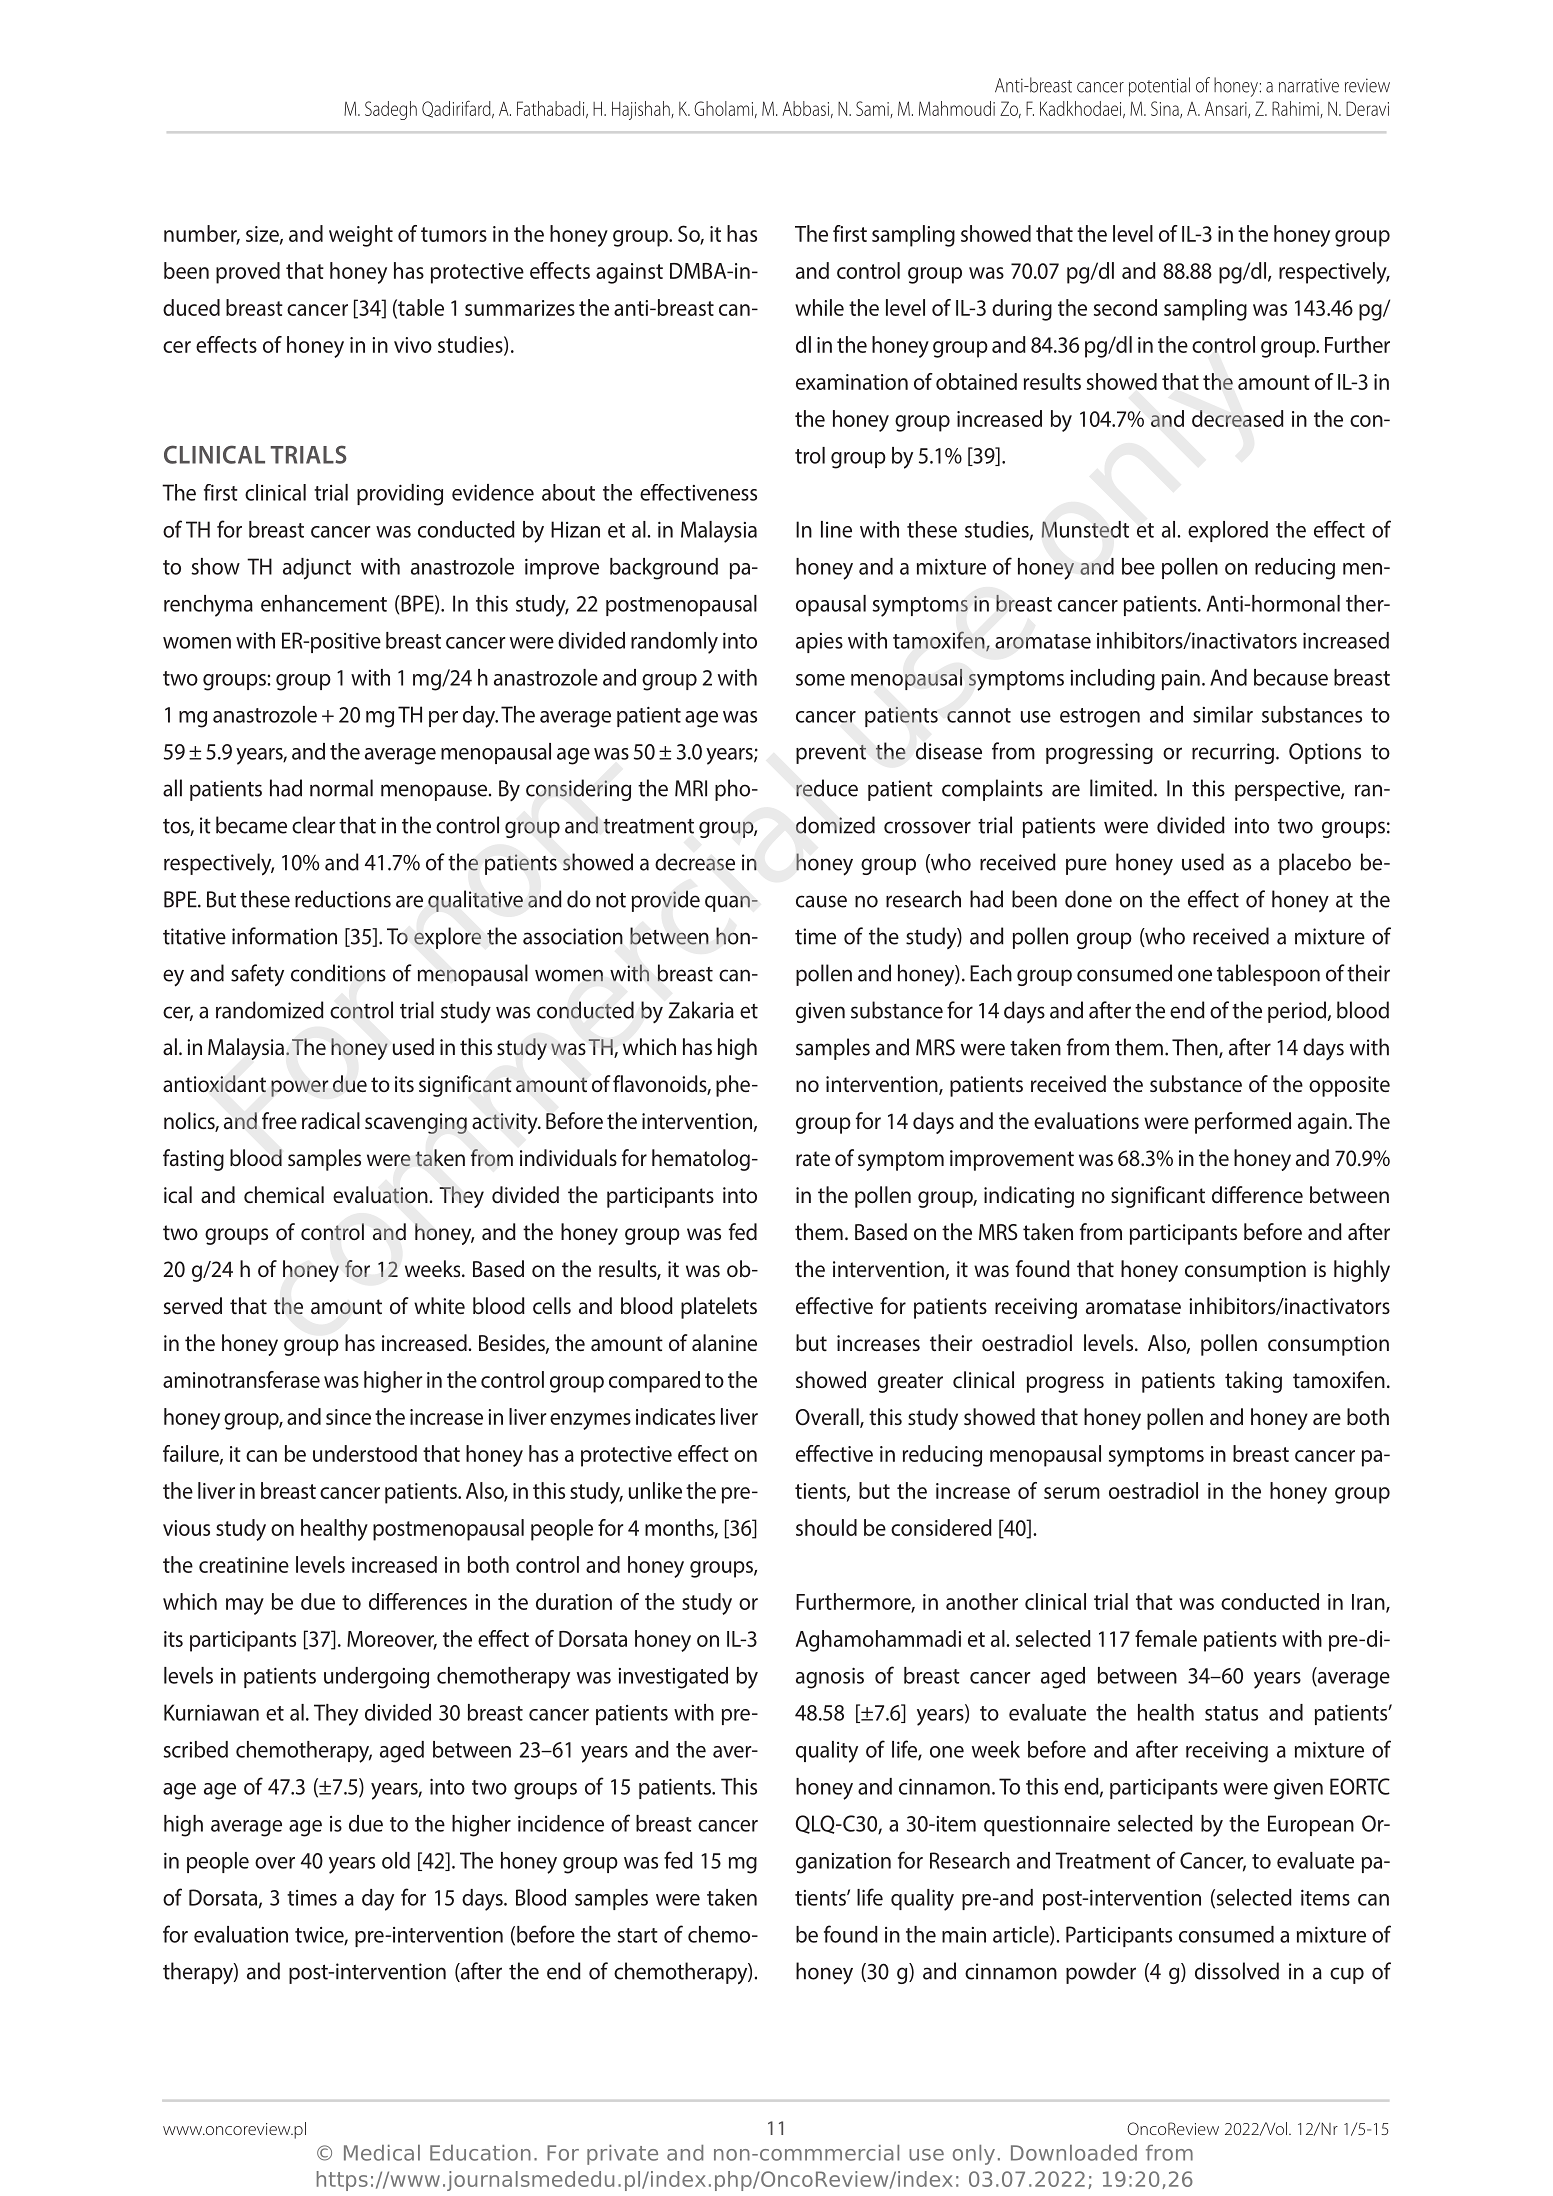 This screenshot has width=1553, height=2196. I want to click on dissolved, so click(1237, 1971).
